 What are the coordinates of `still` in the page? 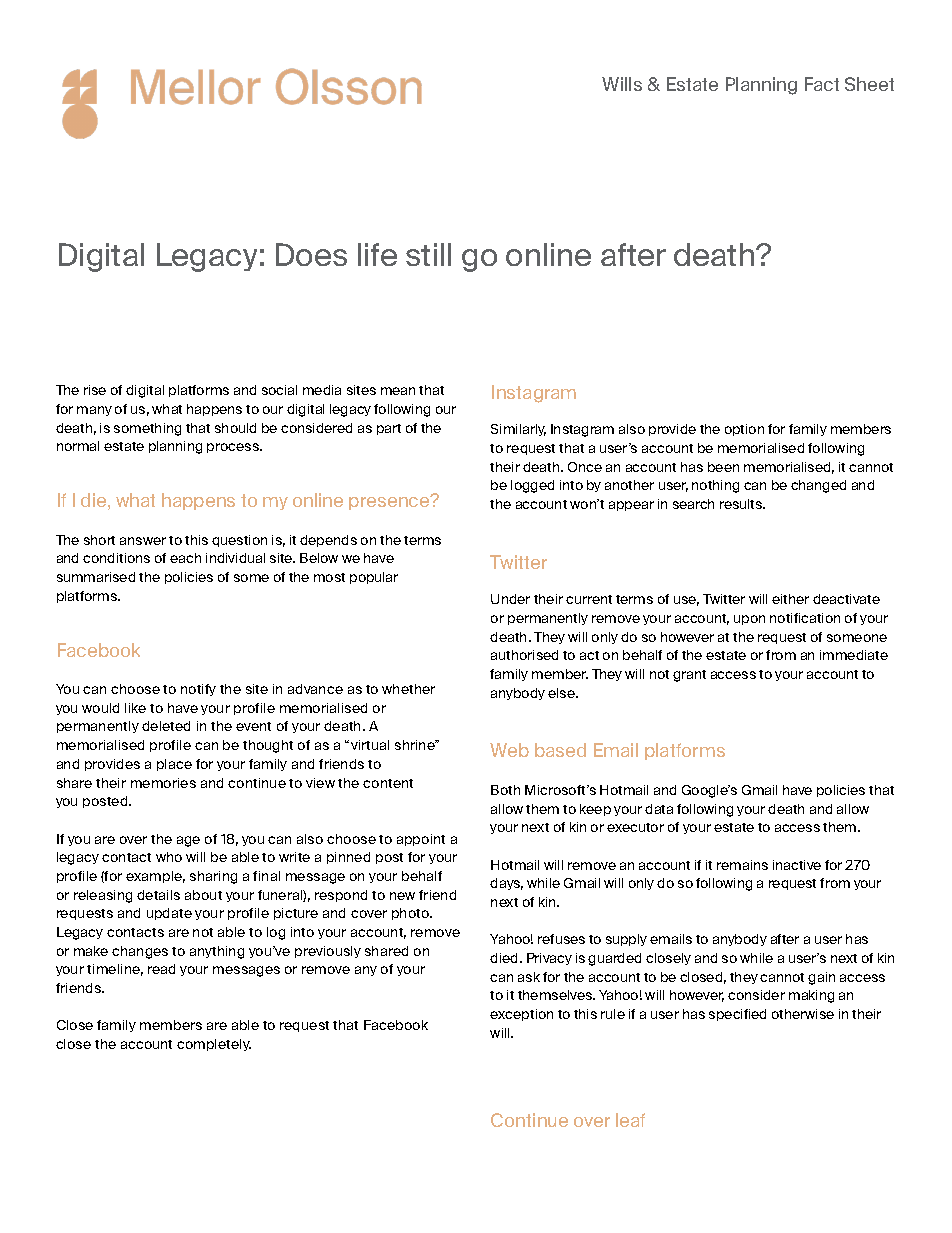 It's located at (428, 254).
